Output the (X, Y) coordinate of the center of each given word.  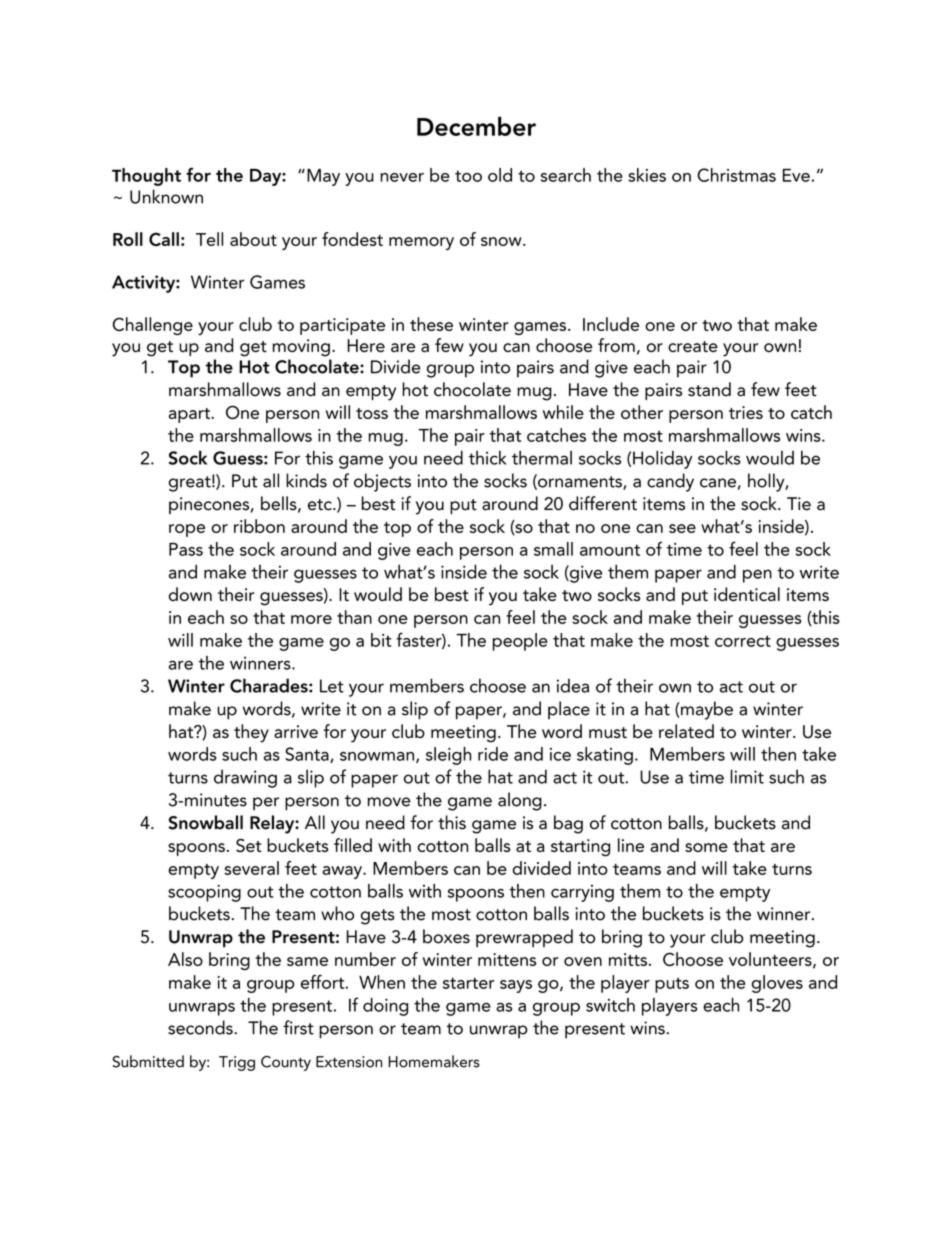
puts (672, 985)
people (520, 642)
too (468, 176)
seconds (201, 1027)
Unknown (166, 196)
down (190, 594)
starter (469, 983)
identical (747, 594)
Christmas (736, 175)
